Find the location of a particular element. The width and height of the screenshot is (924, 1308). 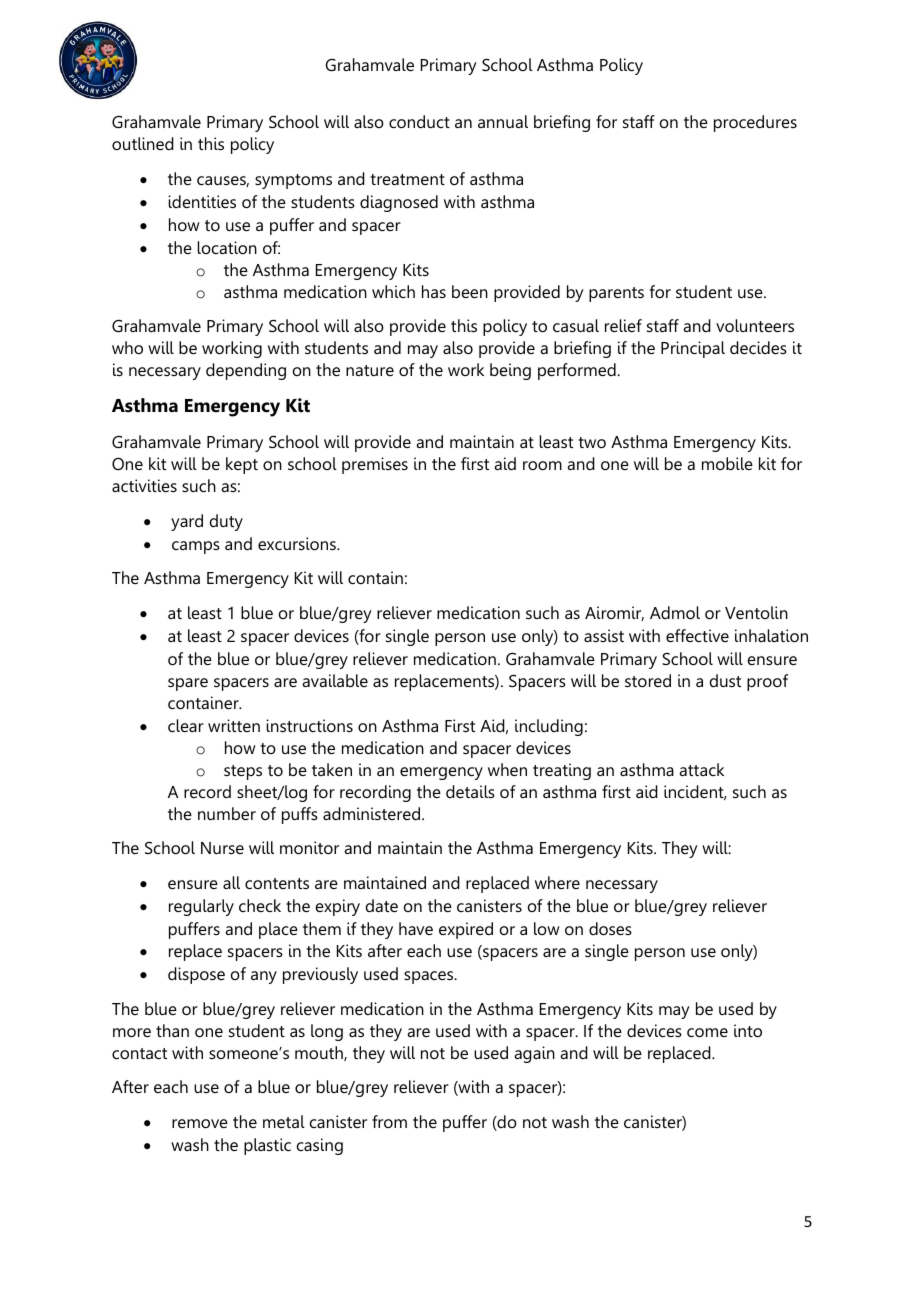

spare is located at coordinates (188, 684).
